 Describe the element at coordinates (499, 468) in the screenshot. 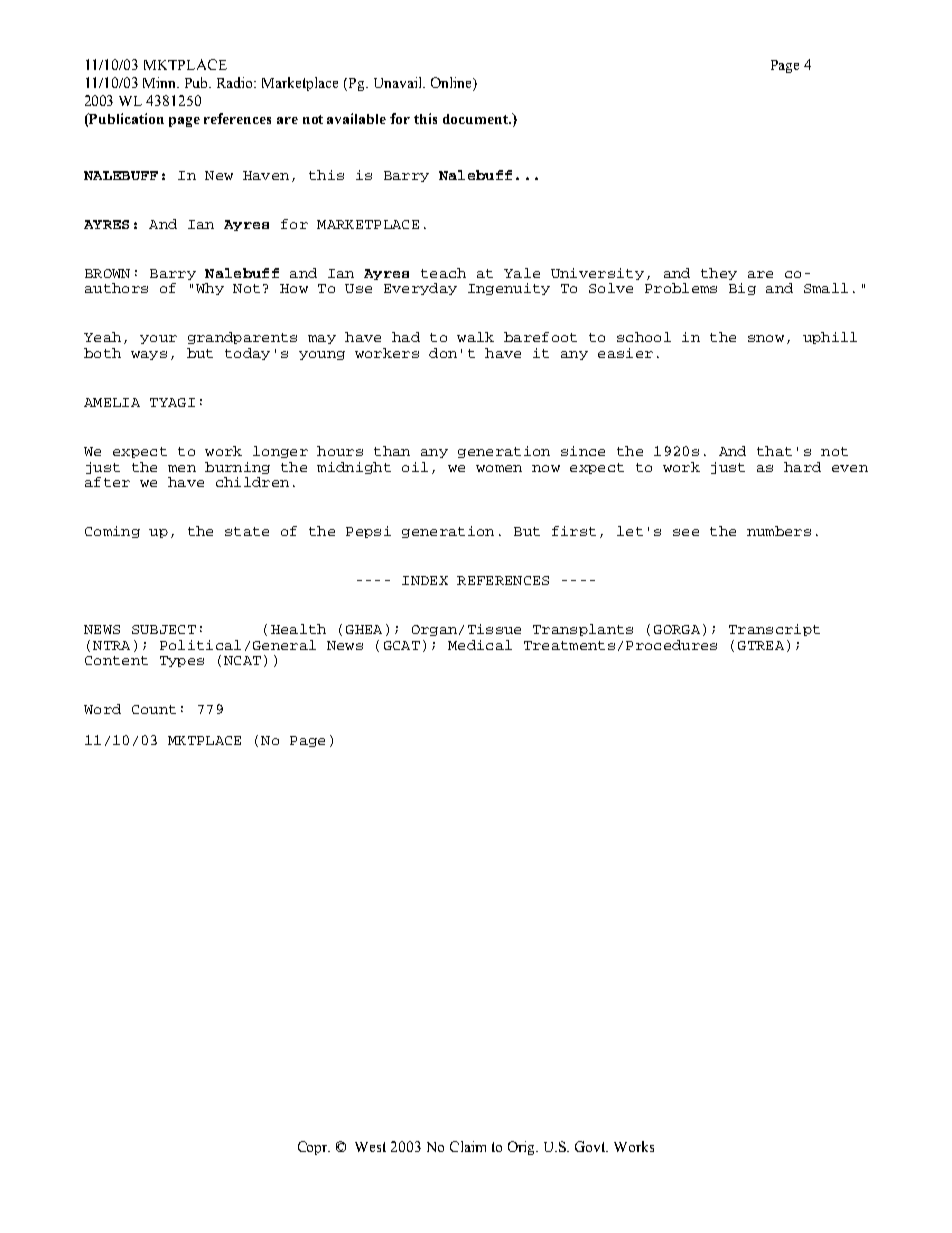

I see `women` at that location.
